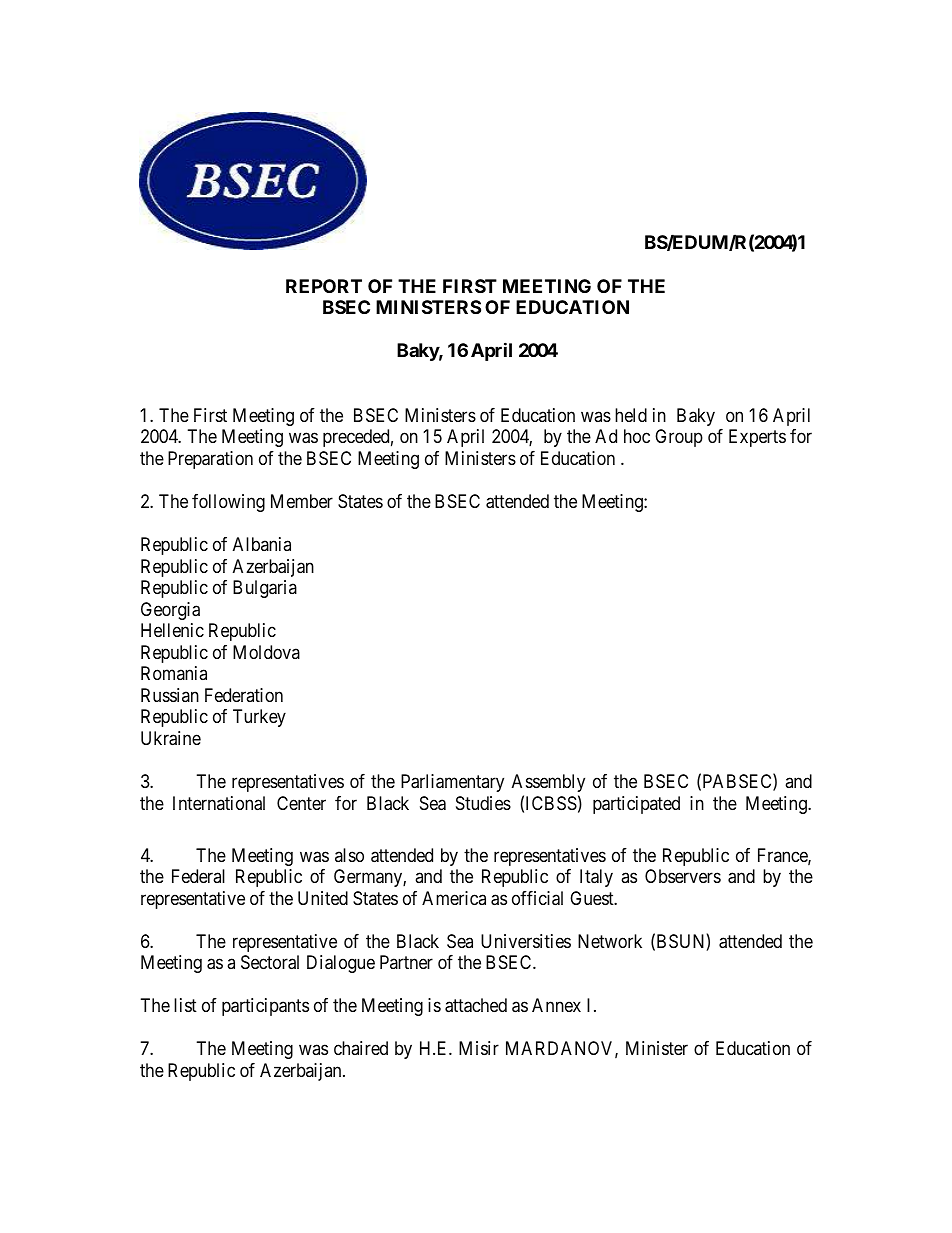  I want to click on REPORT, so click(324, 286).
